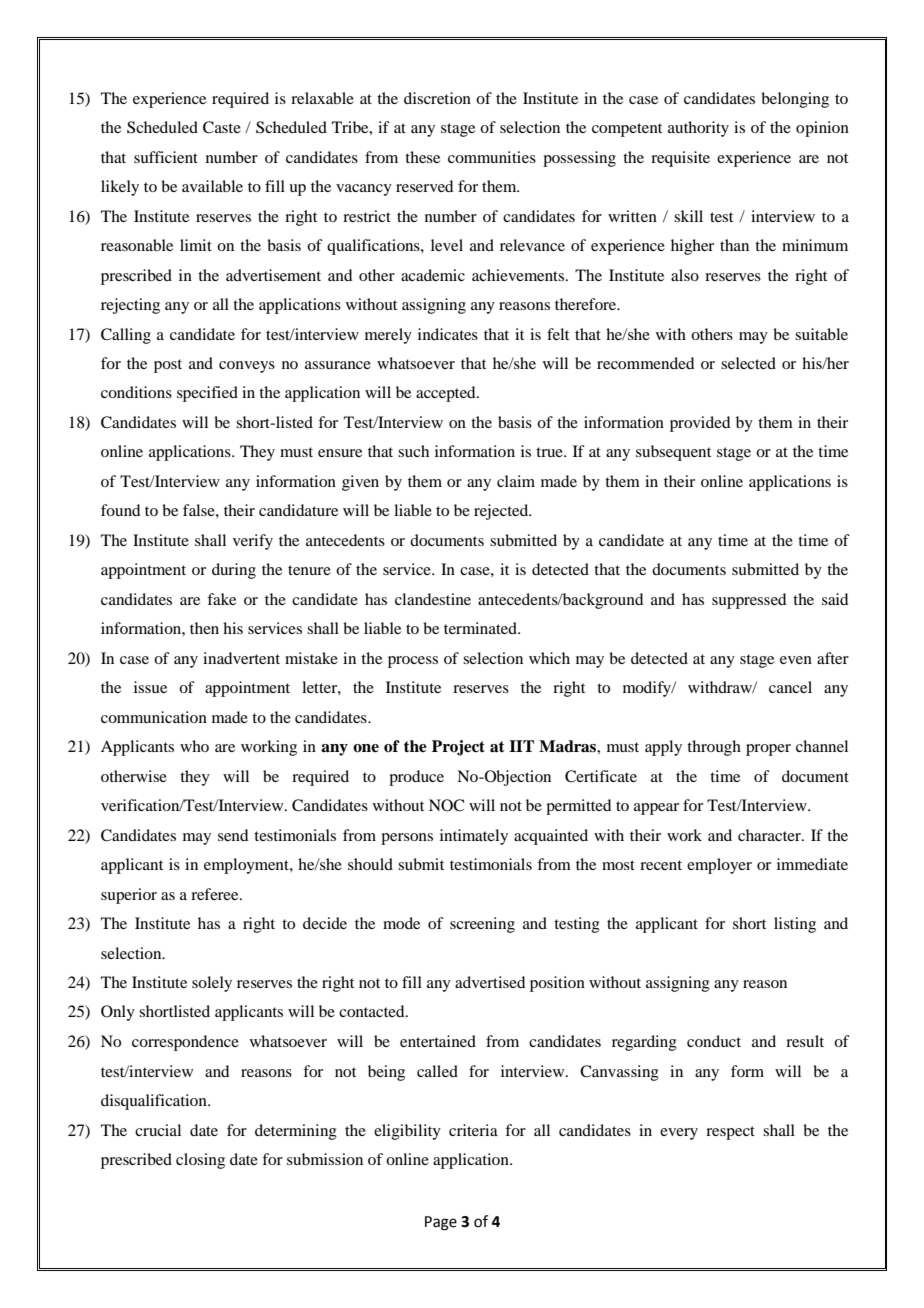  I want to click on terminated, so click(481, 628).
